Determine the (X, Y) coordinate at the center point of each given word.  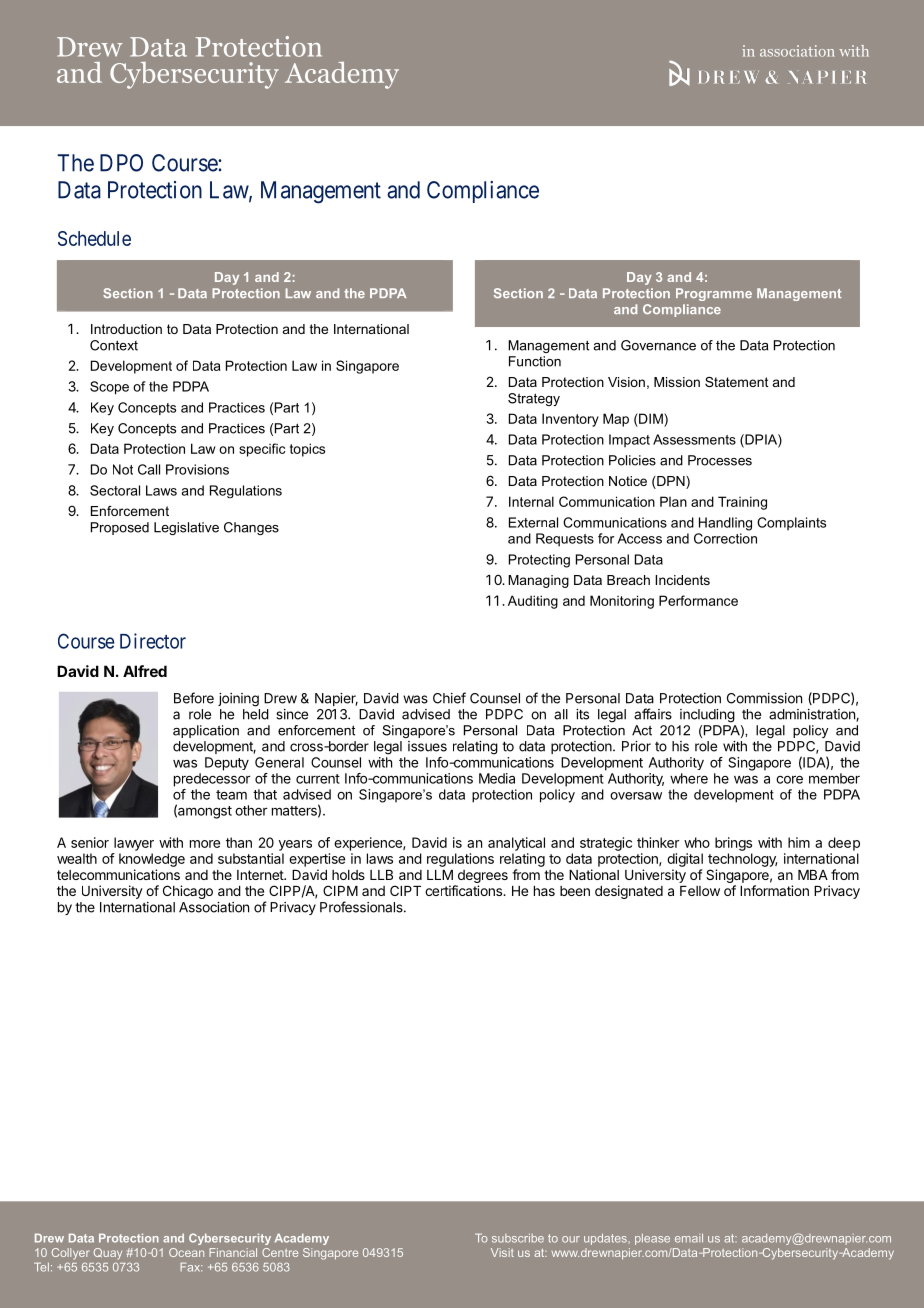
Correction (725, 538)
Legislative (186, 528)
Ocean (186, 1252)
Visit (502, 1252)
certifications (464, 890)
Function (535, 361)
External (533, 522)
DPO (121, 163)
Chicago (188, 892)
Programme (714, 294)
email (689, 1238)
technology (742, 860)
